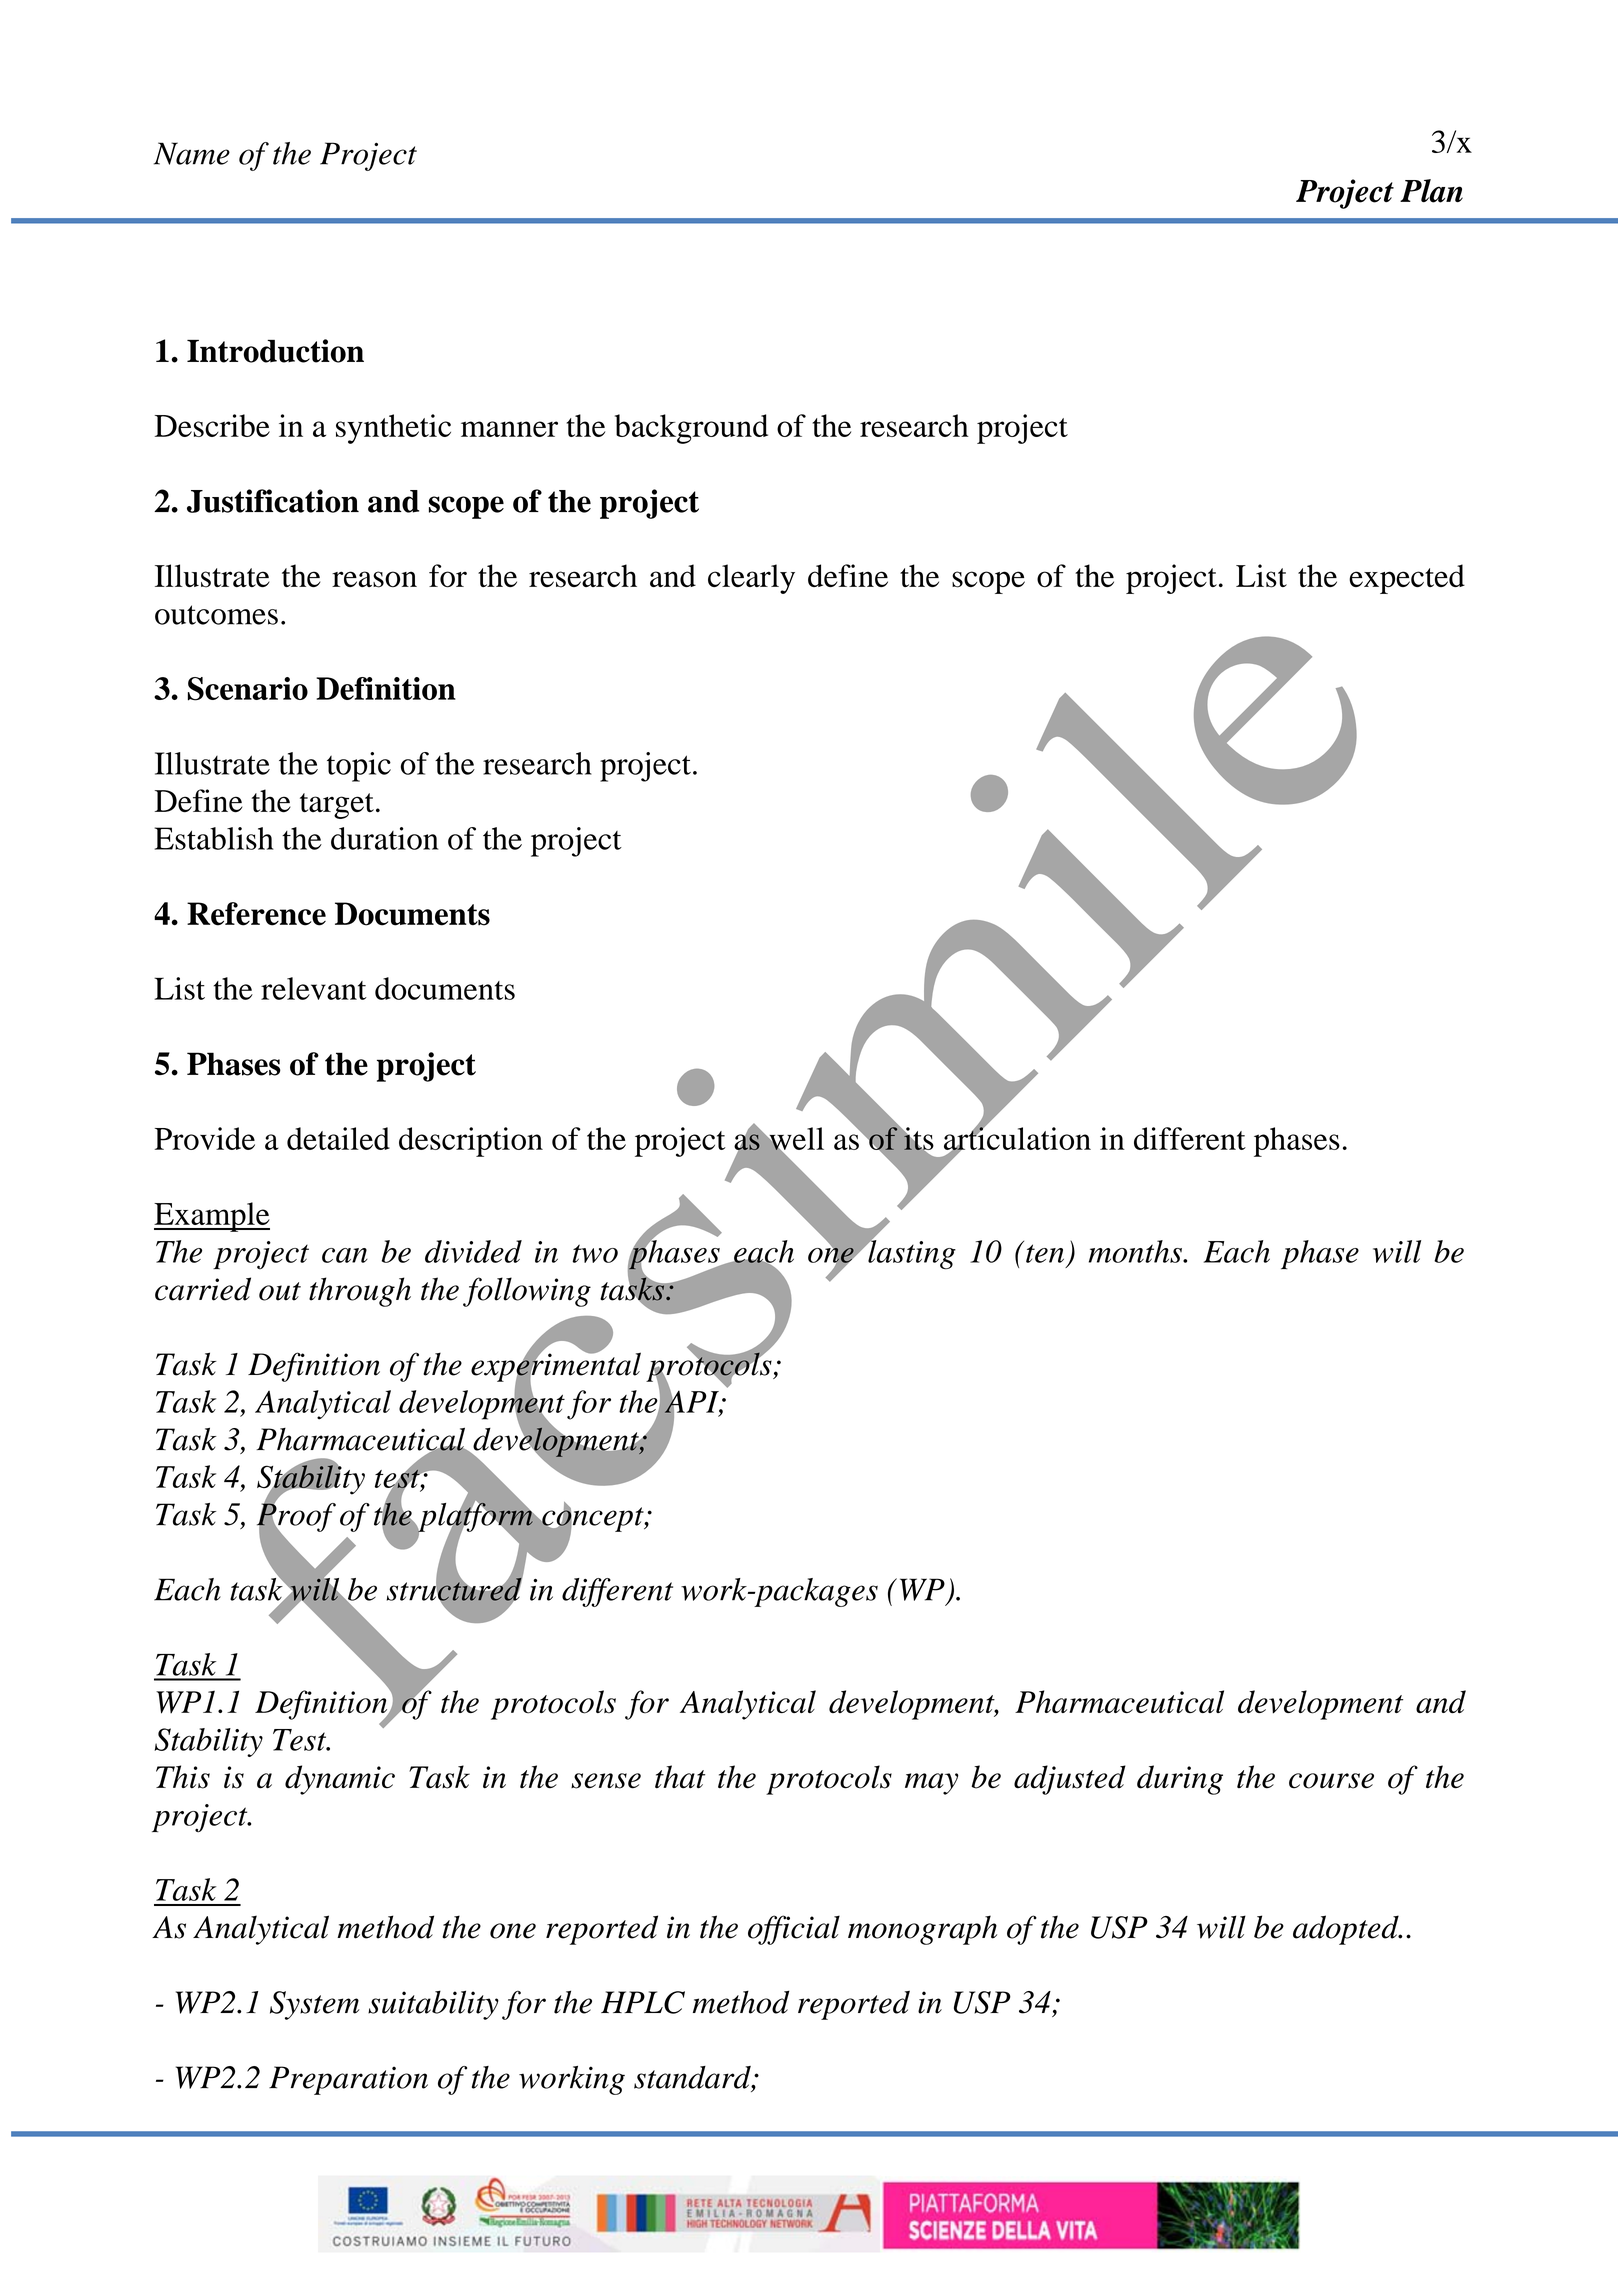  Describe the element at coordinates (794, 1930) in the image. I see `official` at that location.
